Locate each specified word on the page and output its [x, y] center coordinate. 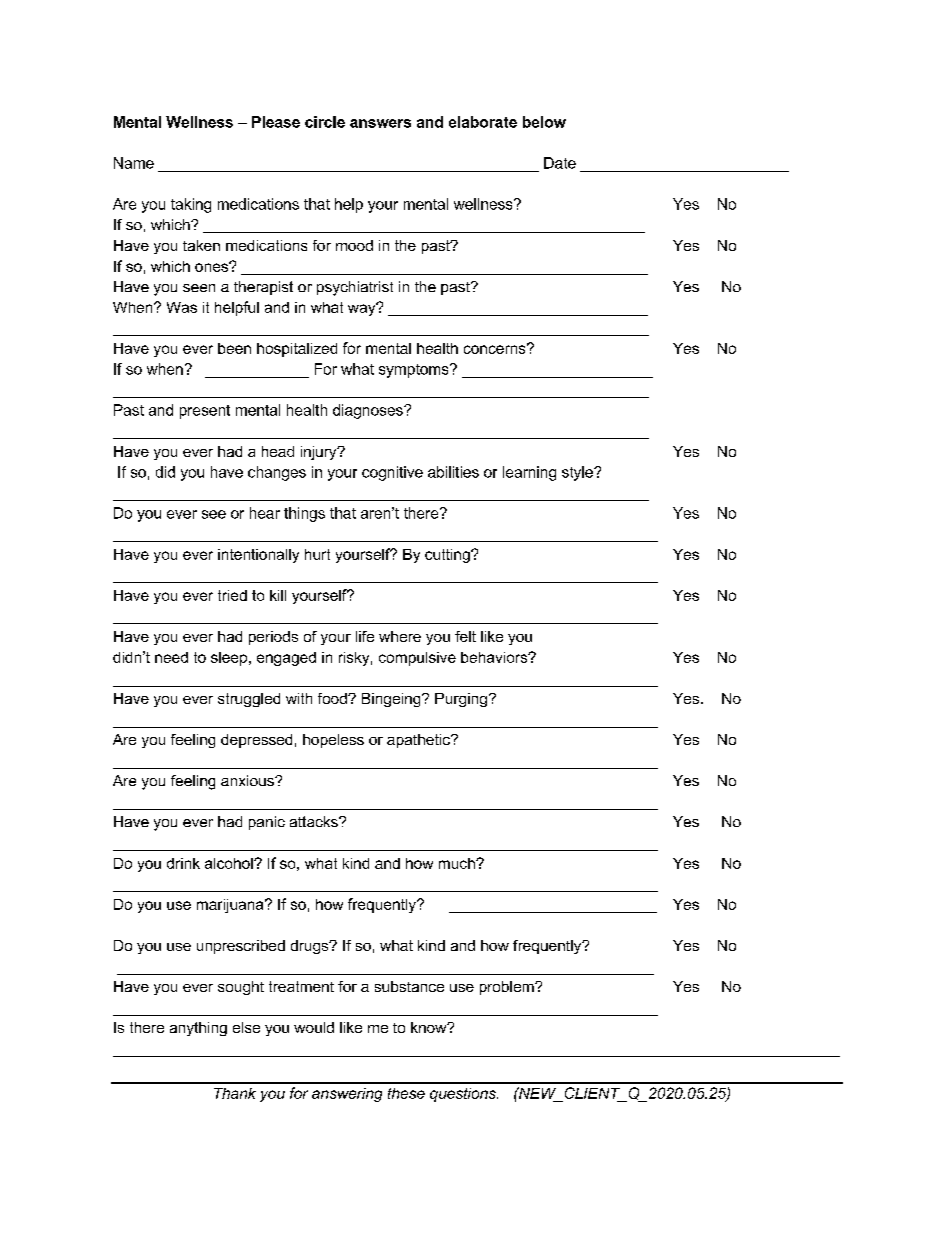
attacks [315, 821]
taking [191, 205]
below [544, 122]
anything [198, 1029]
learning [529, 473]
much [458, 863]
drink [183, 863]
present [205, 412]
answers [380, 123]
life [365, 636]
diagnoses [369, 411]
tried [232, 595]
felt [465, 636]
